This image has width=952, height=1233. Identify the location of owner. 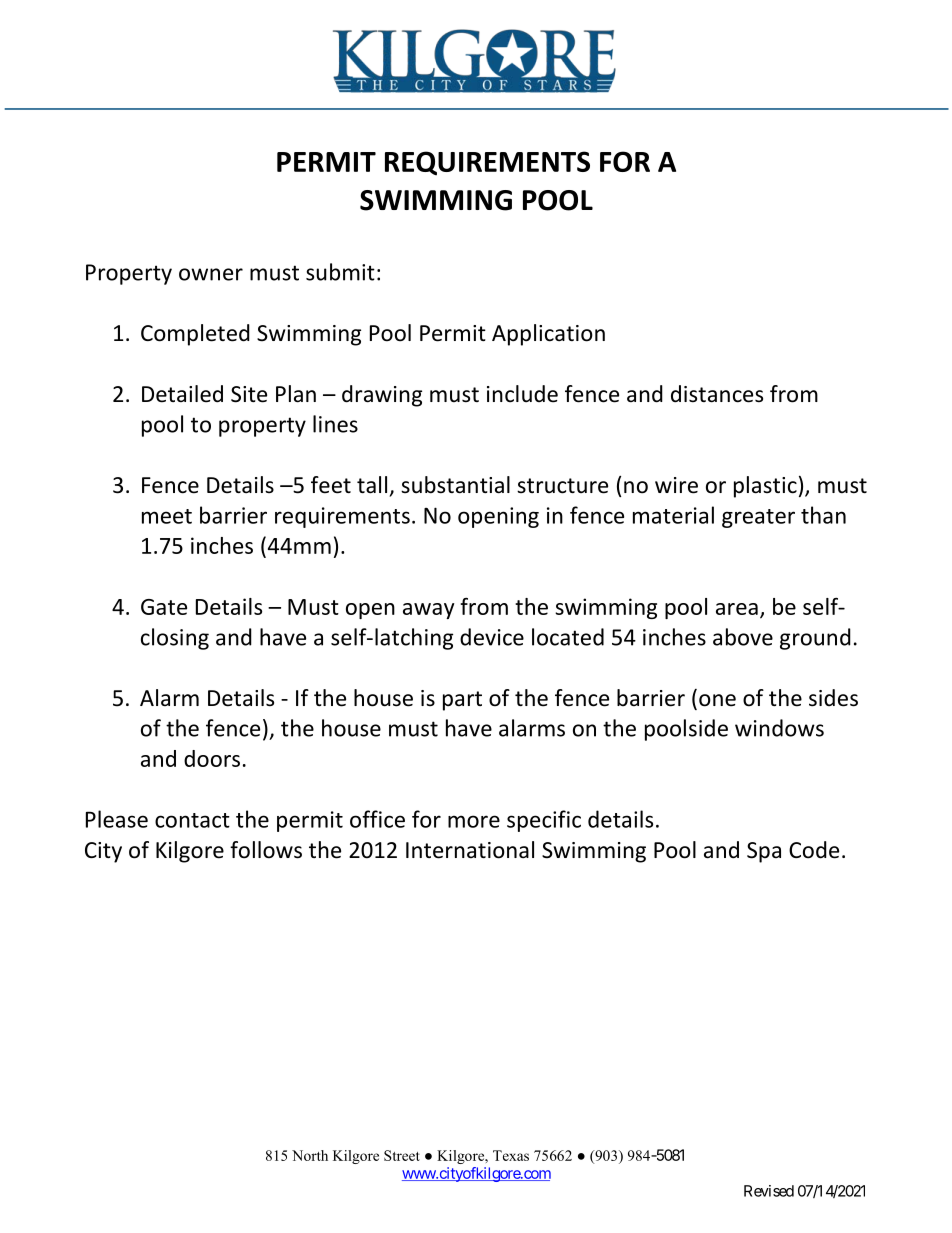
(211, 274).
